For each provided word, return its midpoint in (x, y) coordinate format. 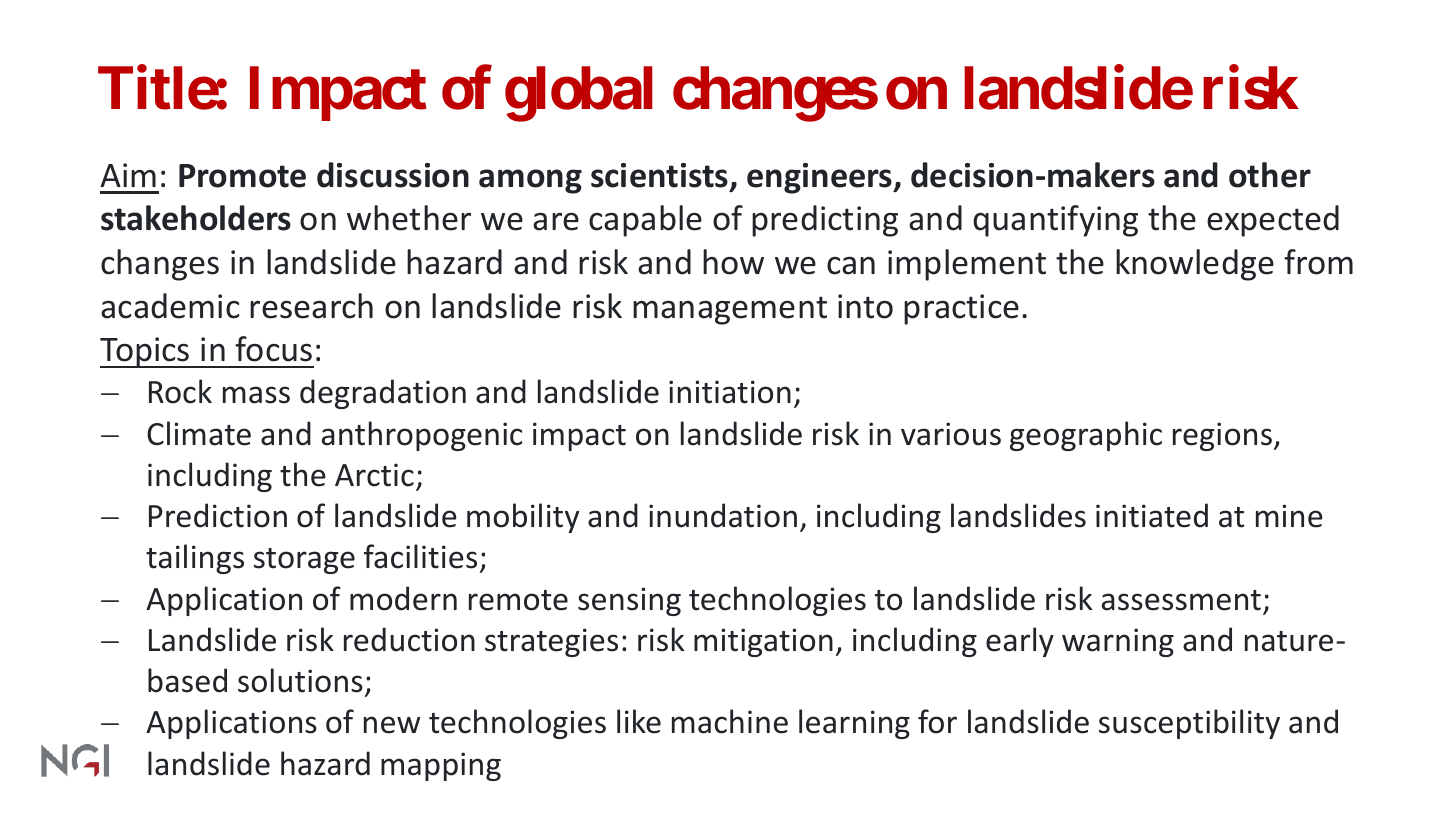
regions (1222, 436)
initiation (730, 392)
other (1270, 175)
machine (730, 721)
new (392, 725)
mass (256, 395)
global (579, 94)
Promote (242, 176)
